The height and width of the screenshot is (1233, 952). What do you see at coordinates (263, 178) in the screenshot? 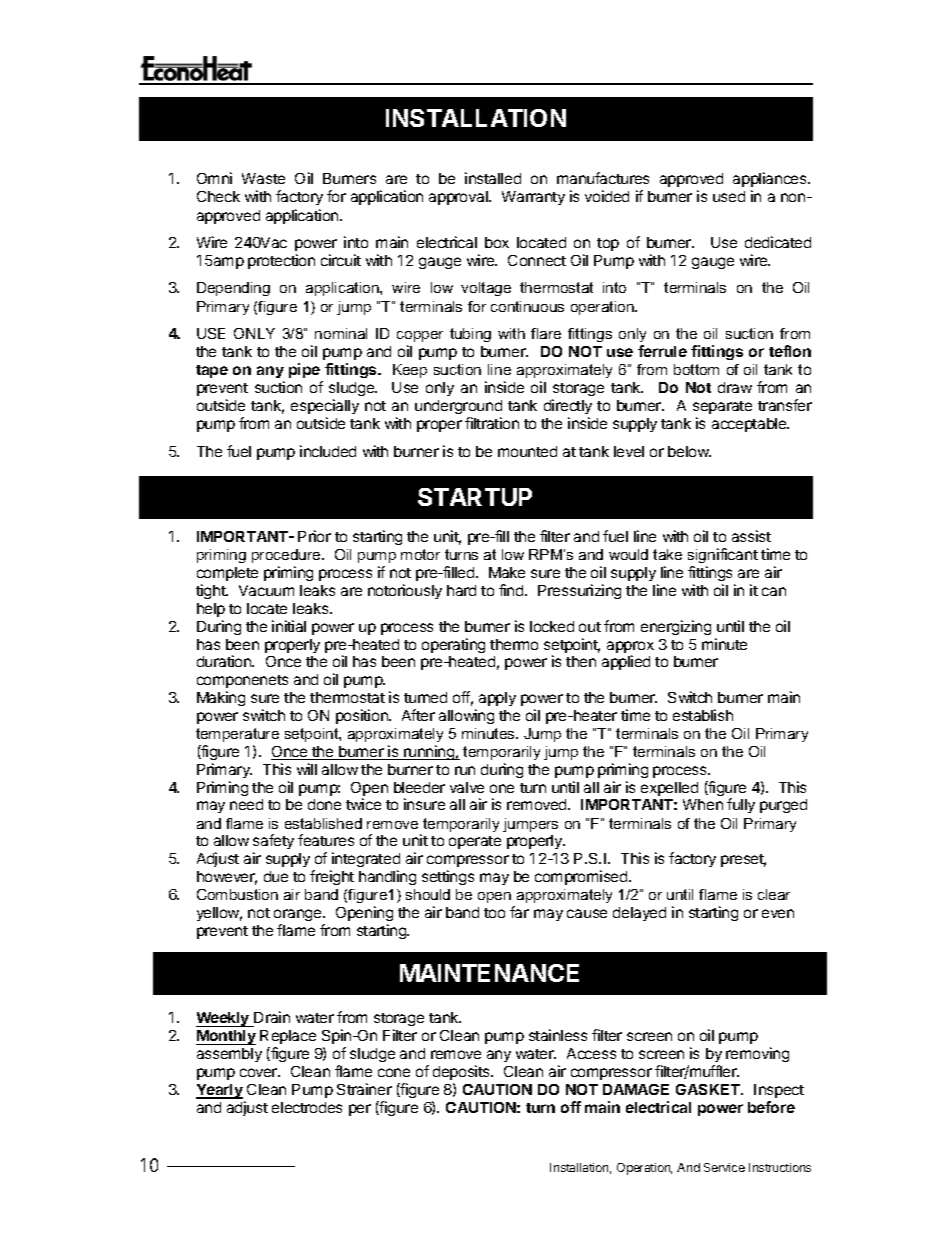
I see `Waste` at bounding box center [263, 178].
